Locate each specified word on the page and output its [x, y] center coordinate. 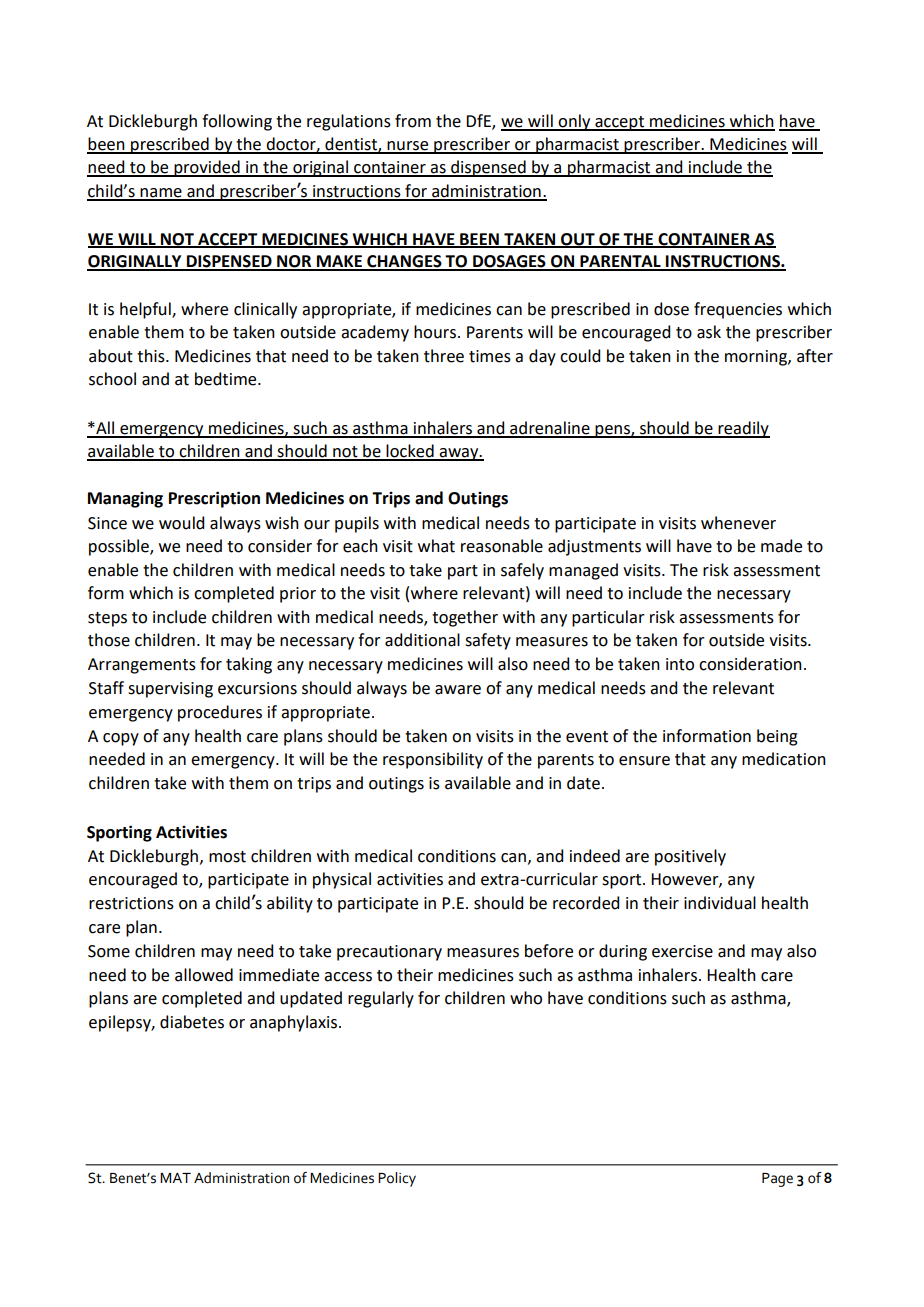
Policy [397, 1179]
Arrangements [142, 666]
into [680, 664]
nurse [408, 147]
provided [207, 168]
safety [488, 641]
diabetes [192, 1022]
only [575, 122]
